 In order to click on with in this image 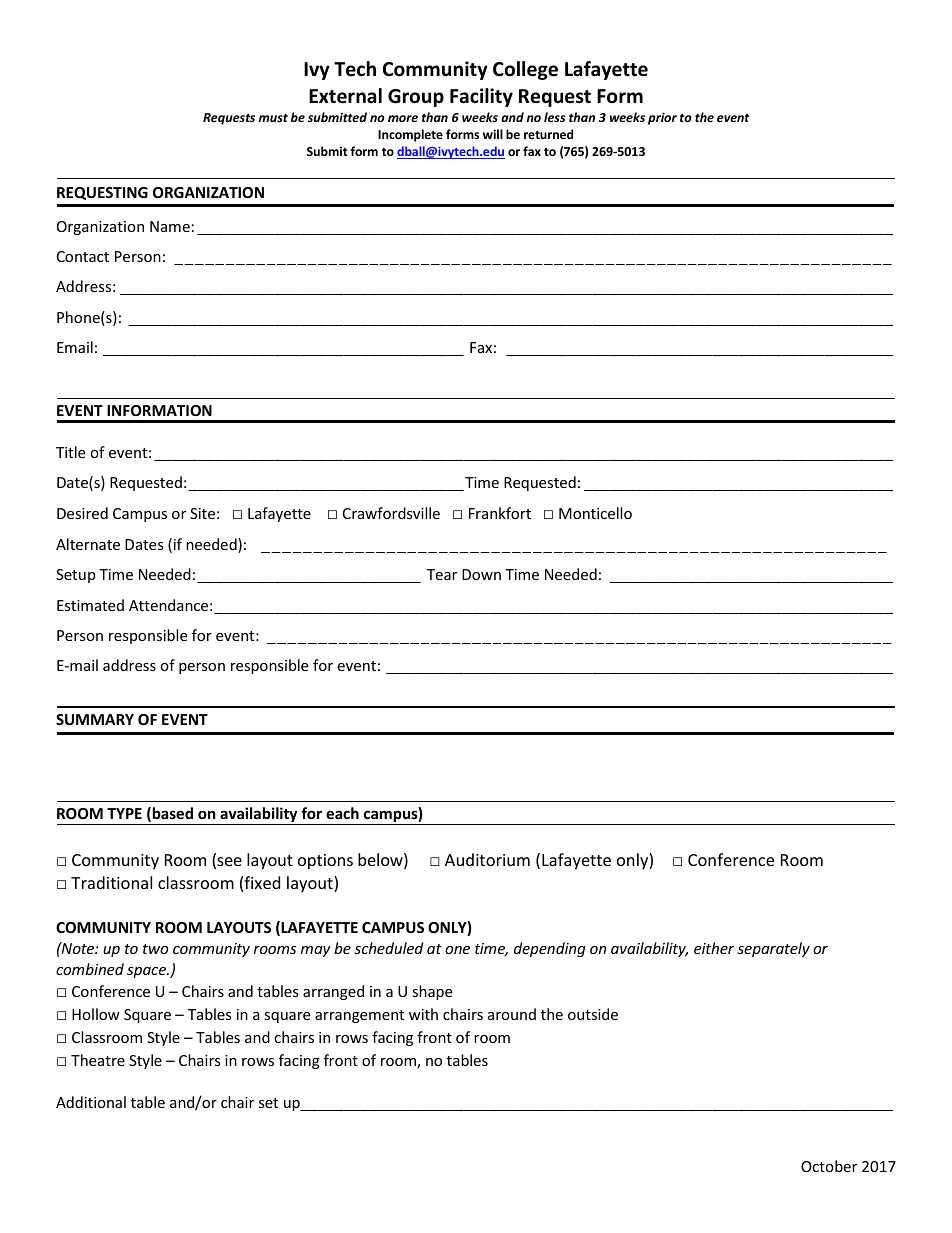, I will do `click(423, 1014)`.
